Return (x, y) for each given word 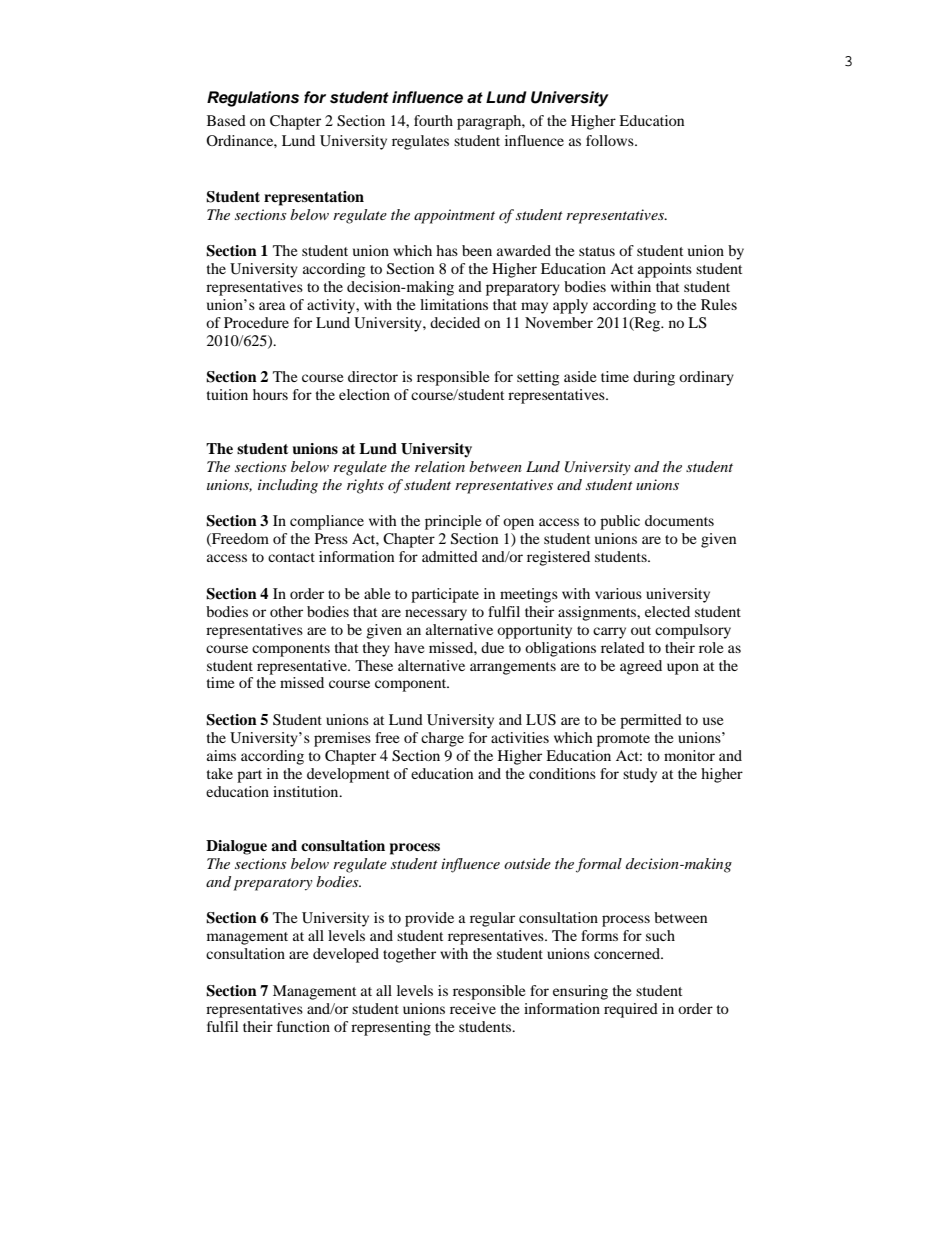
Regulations (253, 99)
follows (611, 140)
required (631, 1010)
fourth (433, 120)
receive (473, 1008)
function (303, 1026)
